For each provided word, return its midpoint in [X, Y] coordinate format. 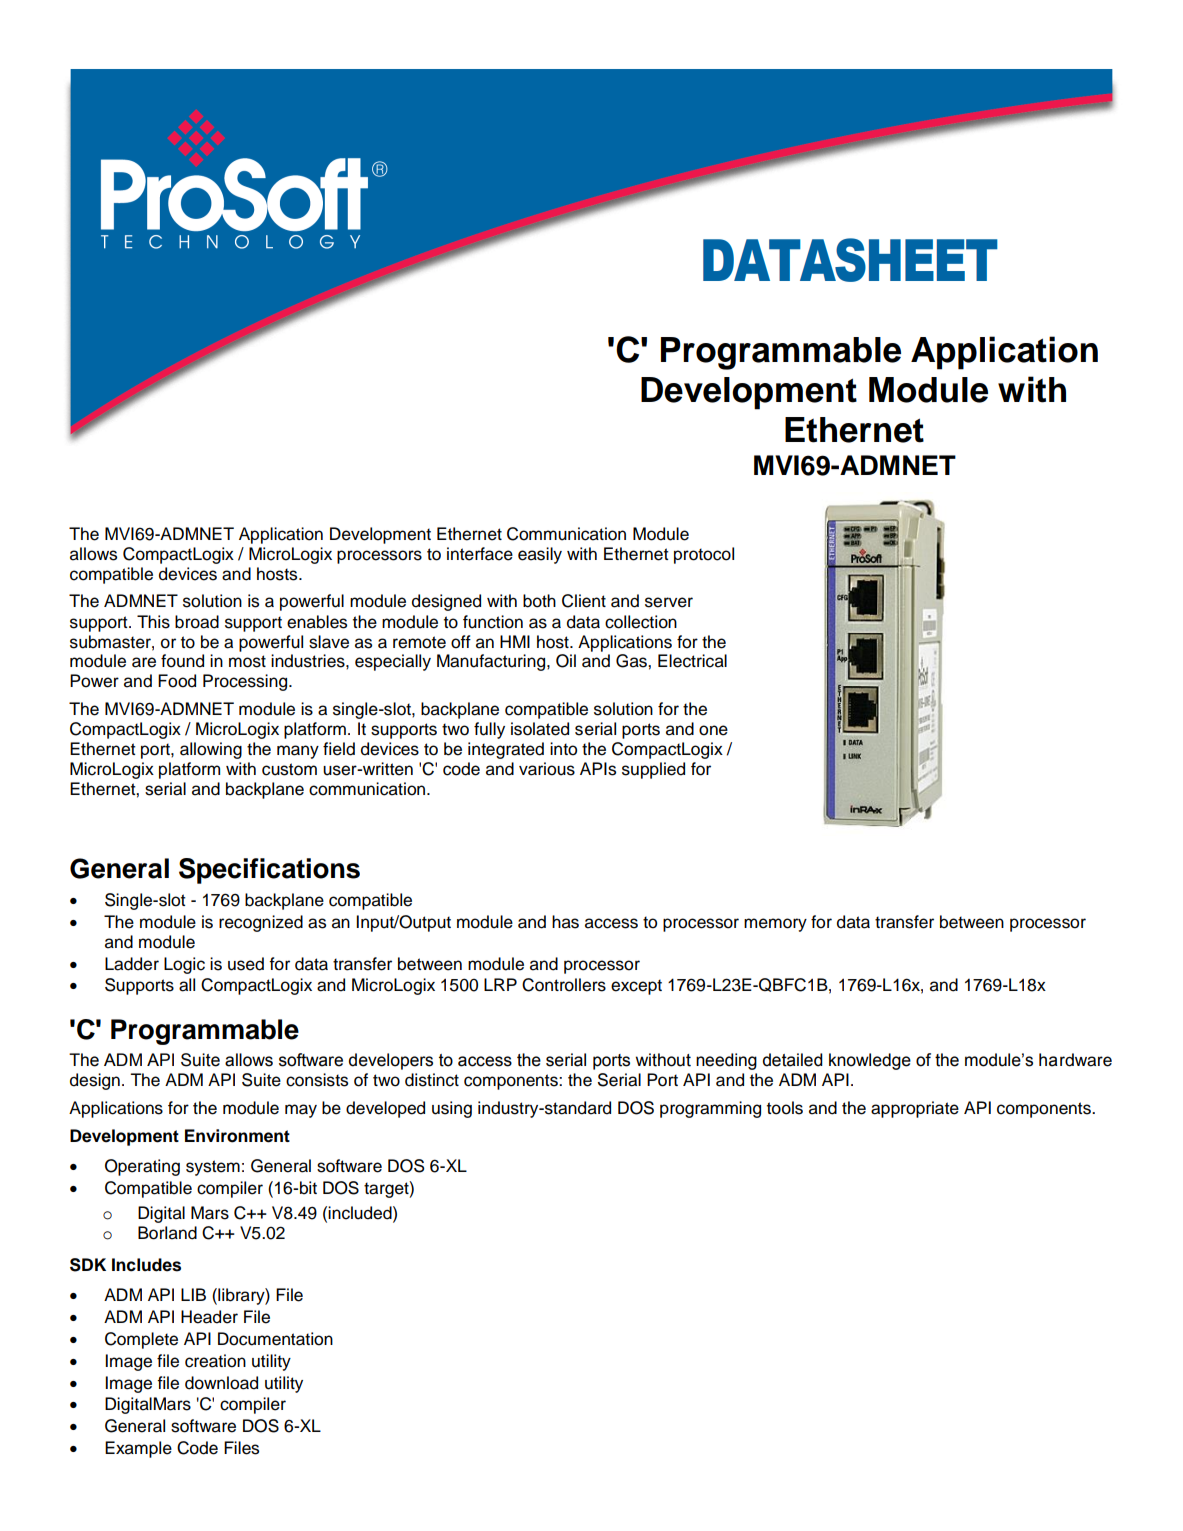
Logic [184, 965]
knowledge [870, 1061]
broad [197, 622]
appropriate [915, 1109]
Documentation [275, 1339]
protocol [704, 555]
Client [584, 601]
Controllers [564, 985]
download [221, 1383]
